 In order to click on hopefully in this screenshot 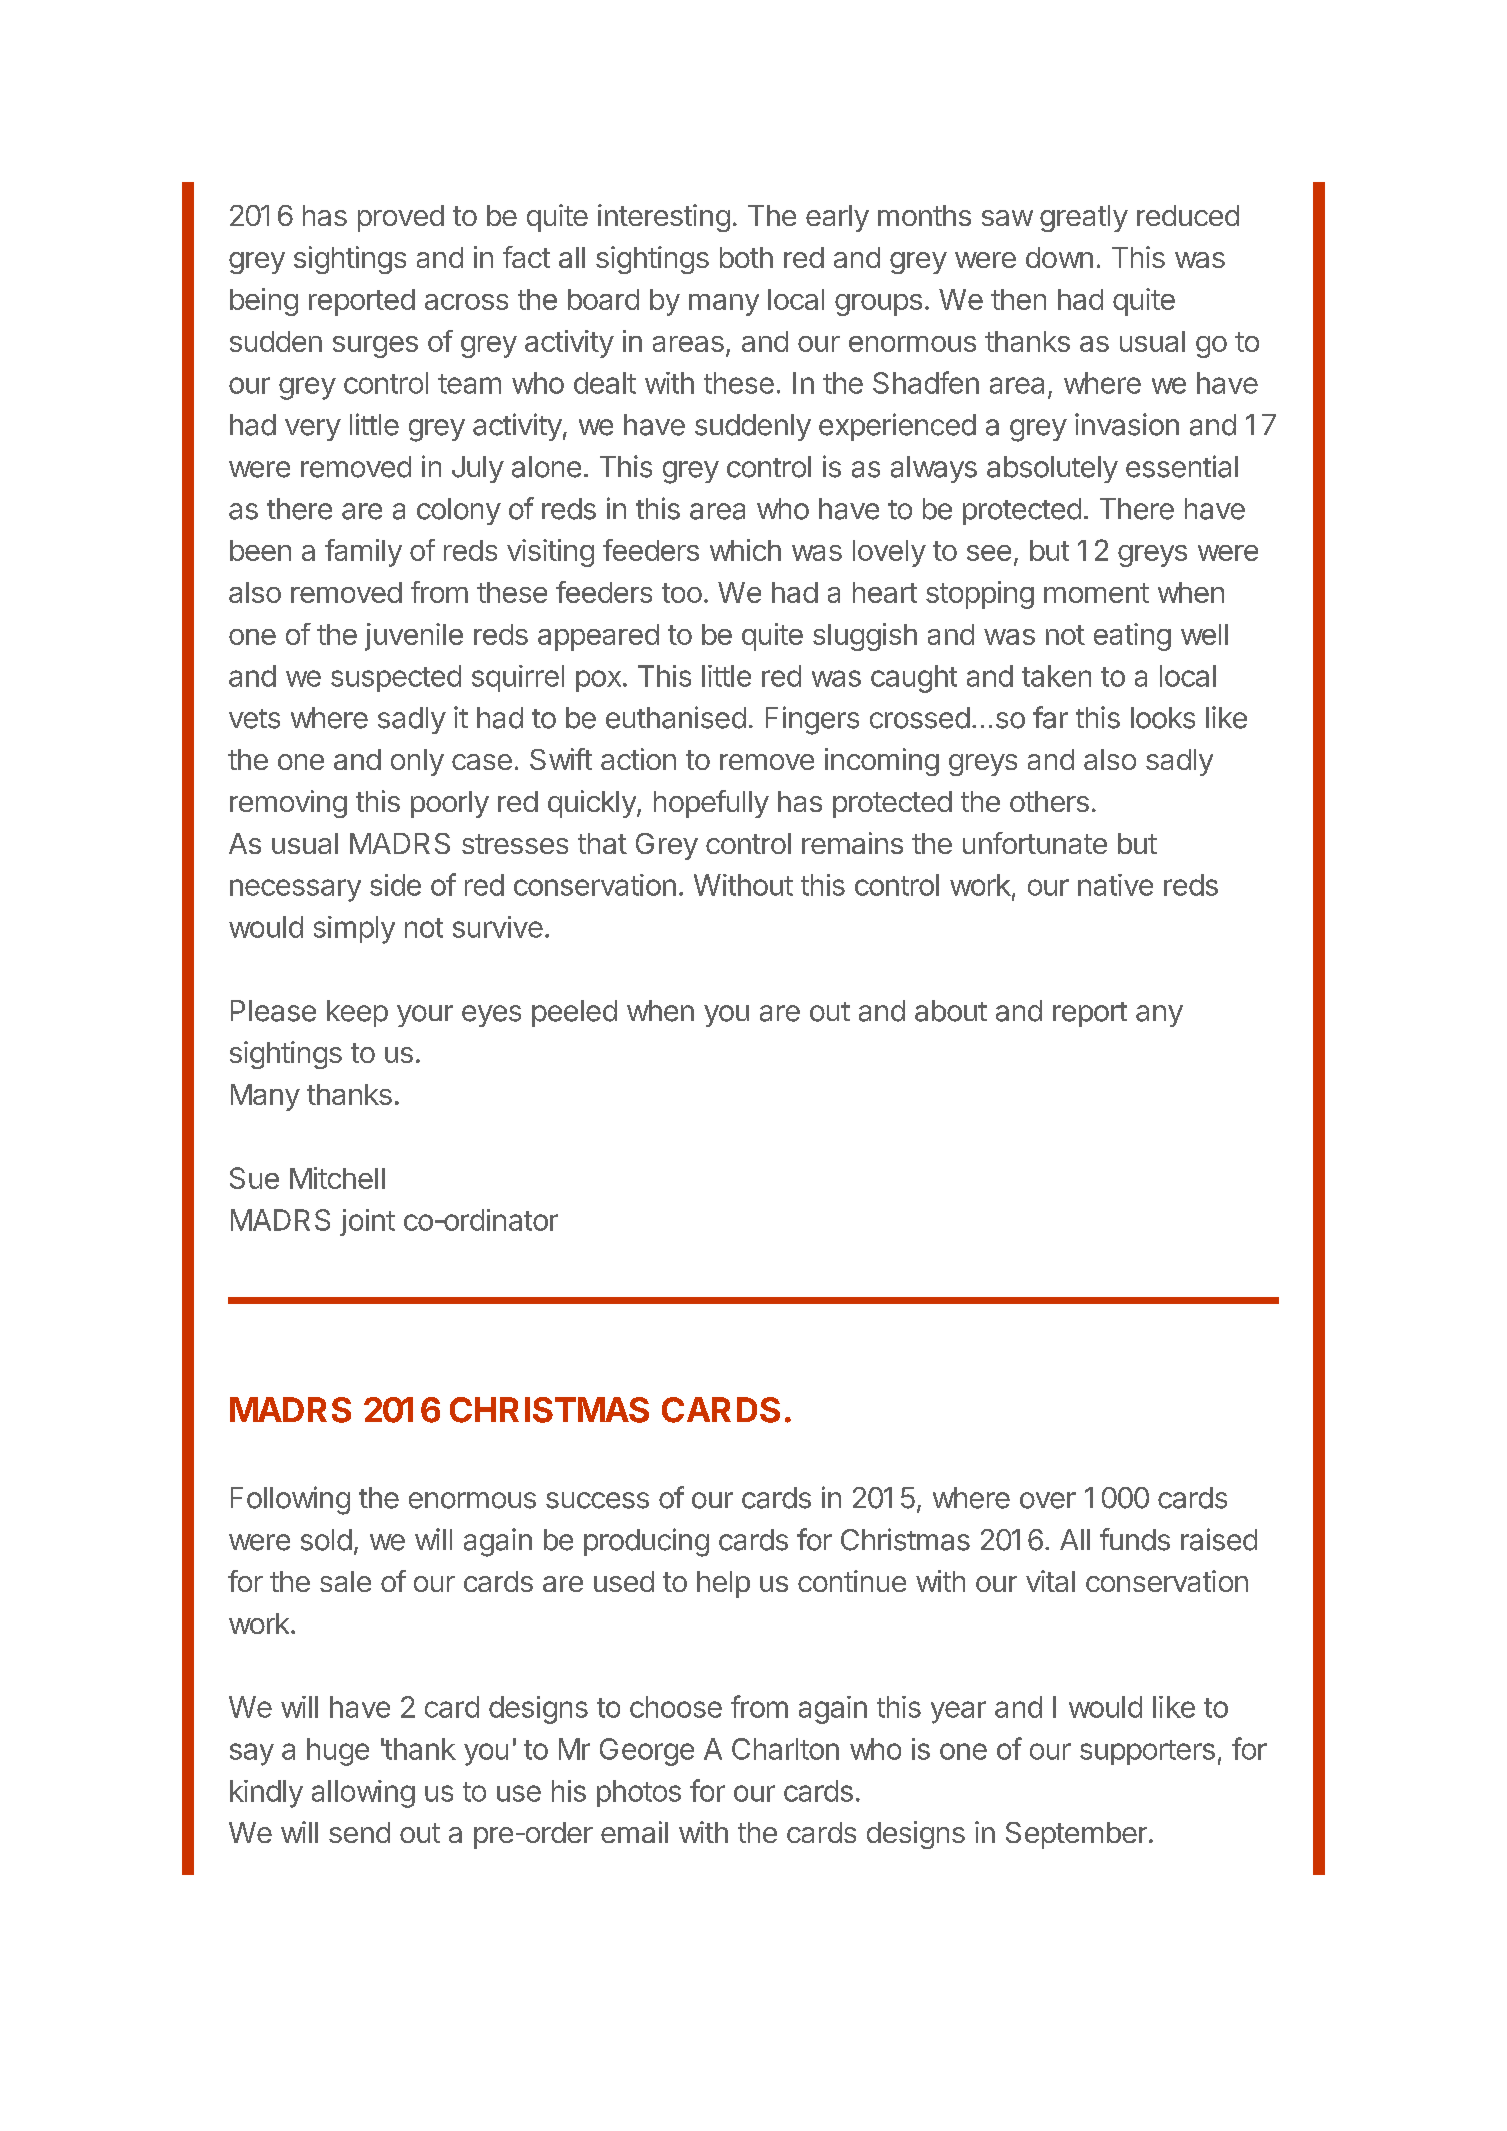, I will do `click(711, 804)`.
